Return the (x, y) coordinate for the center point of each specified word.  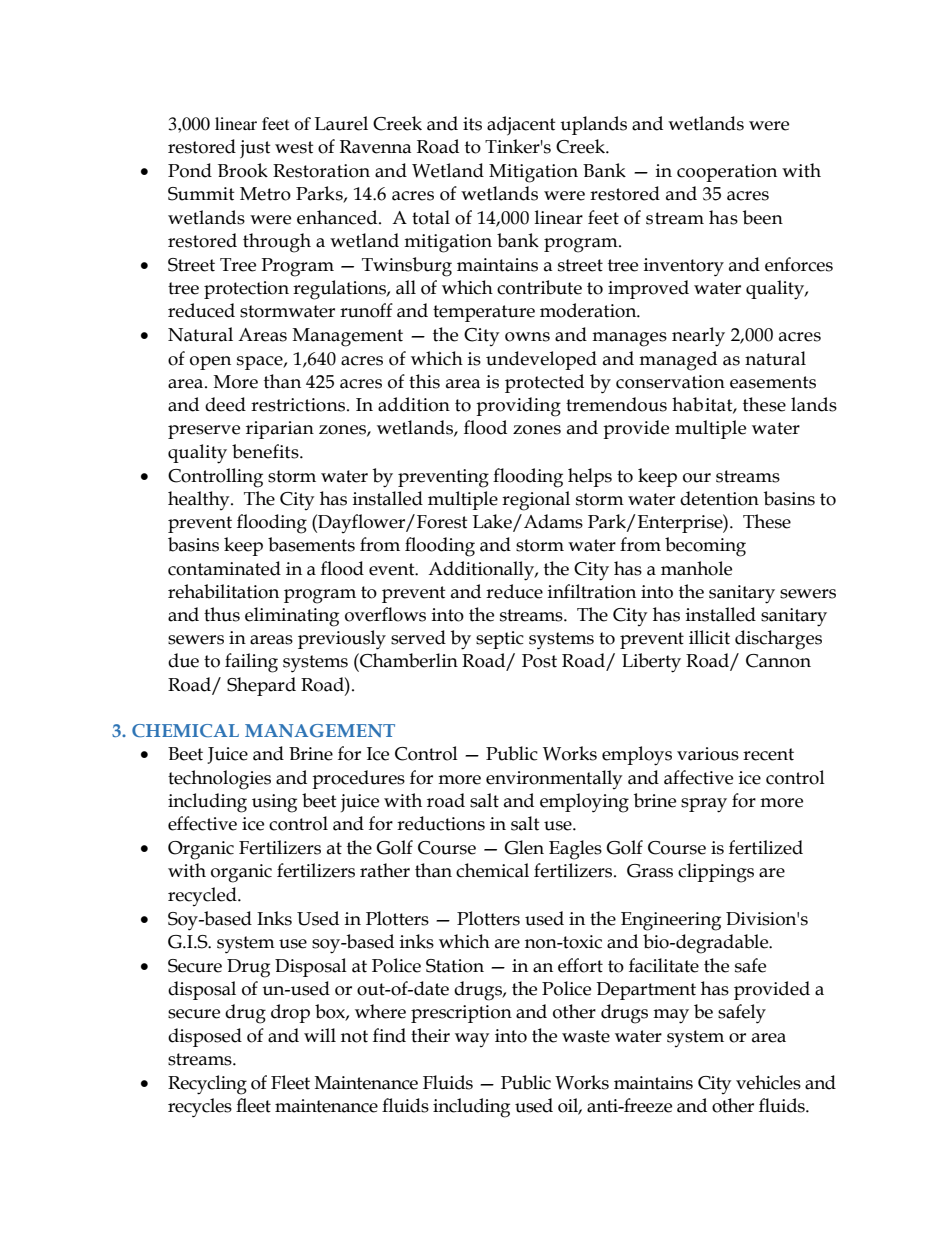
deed (225, 404)
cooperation (727, 173)
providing (518, 407)
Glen (524, 847)
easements (773, 382)
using (274, 803)
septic (500, 640)
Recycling (207, 1085)
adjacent (521, 126)
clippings (716, 873)
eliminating (292, 617)
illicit (709, 637)
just (255, 149)
